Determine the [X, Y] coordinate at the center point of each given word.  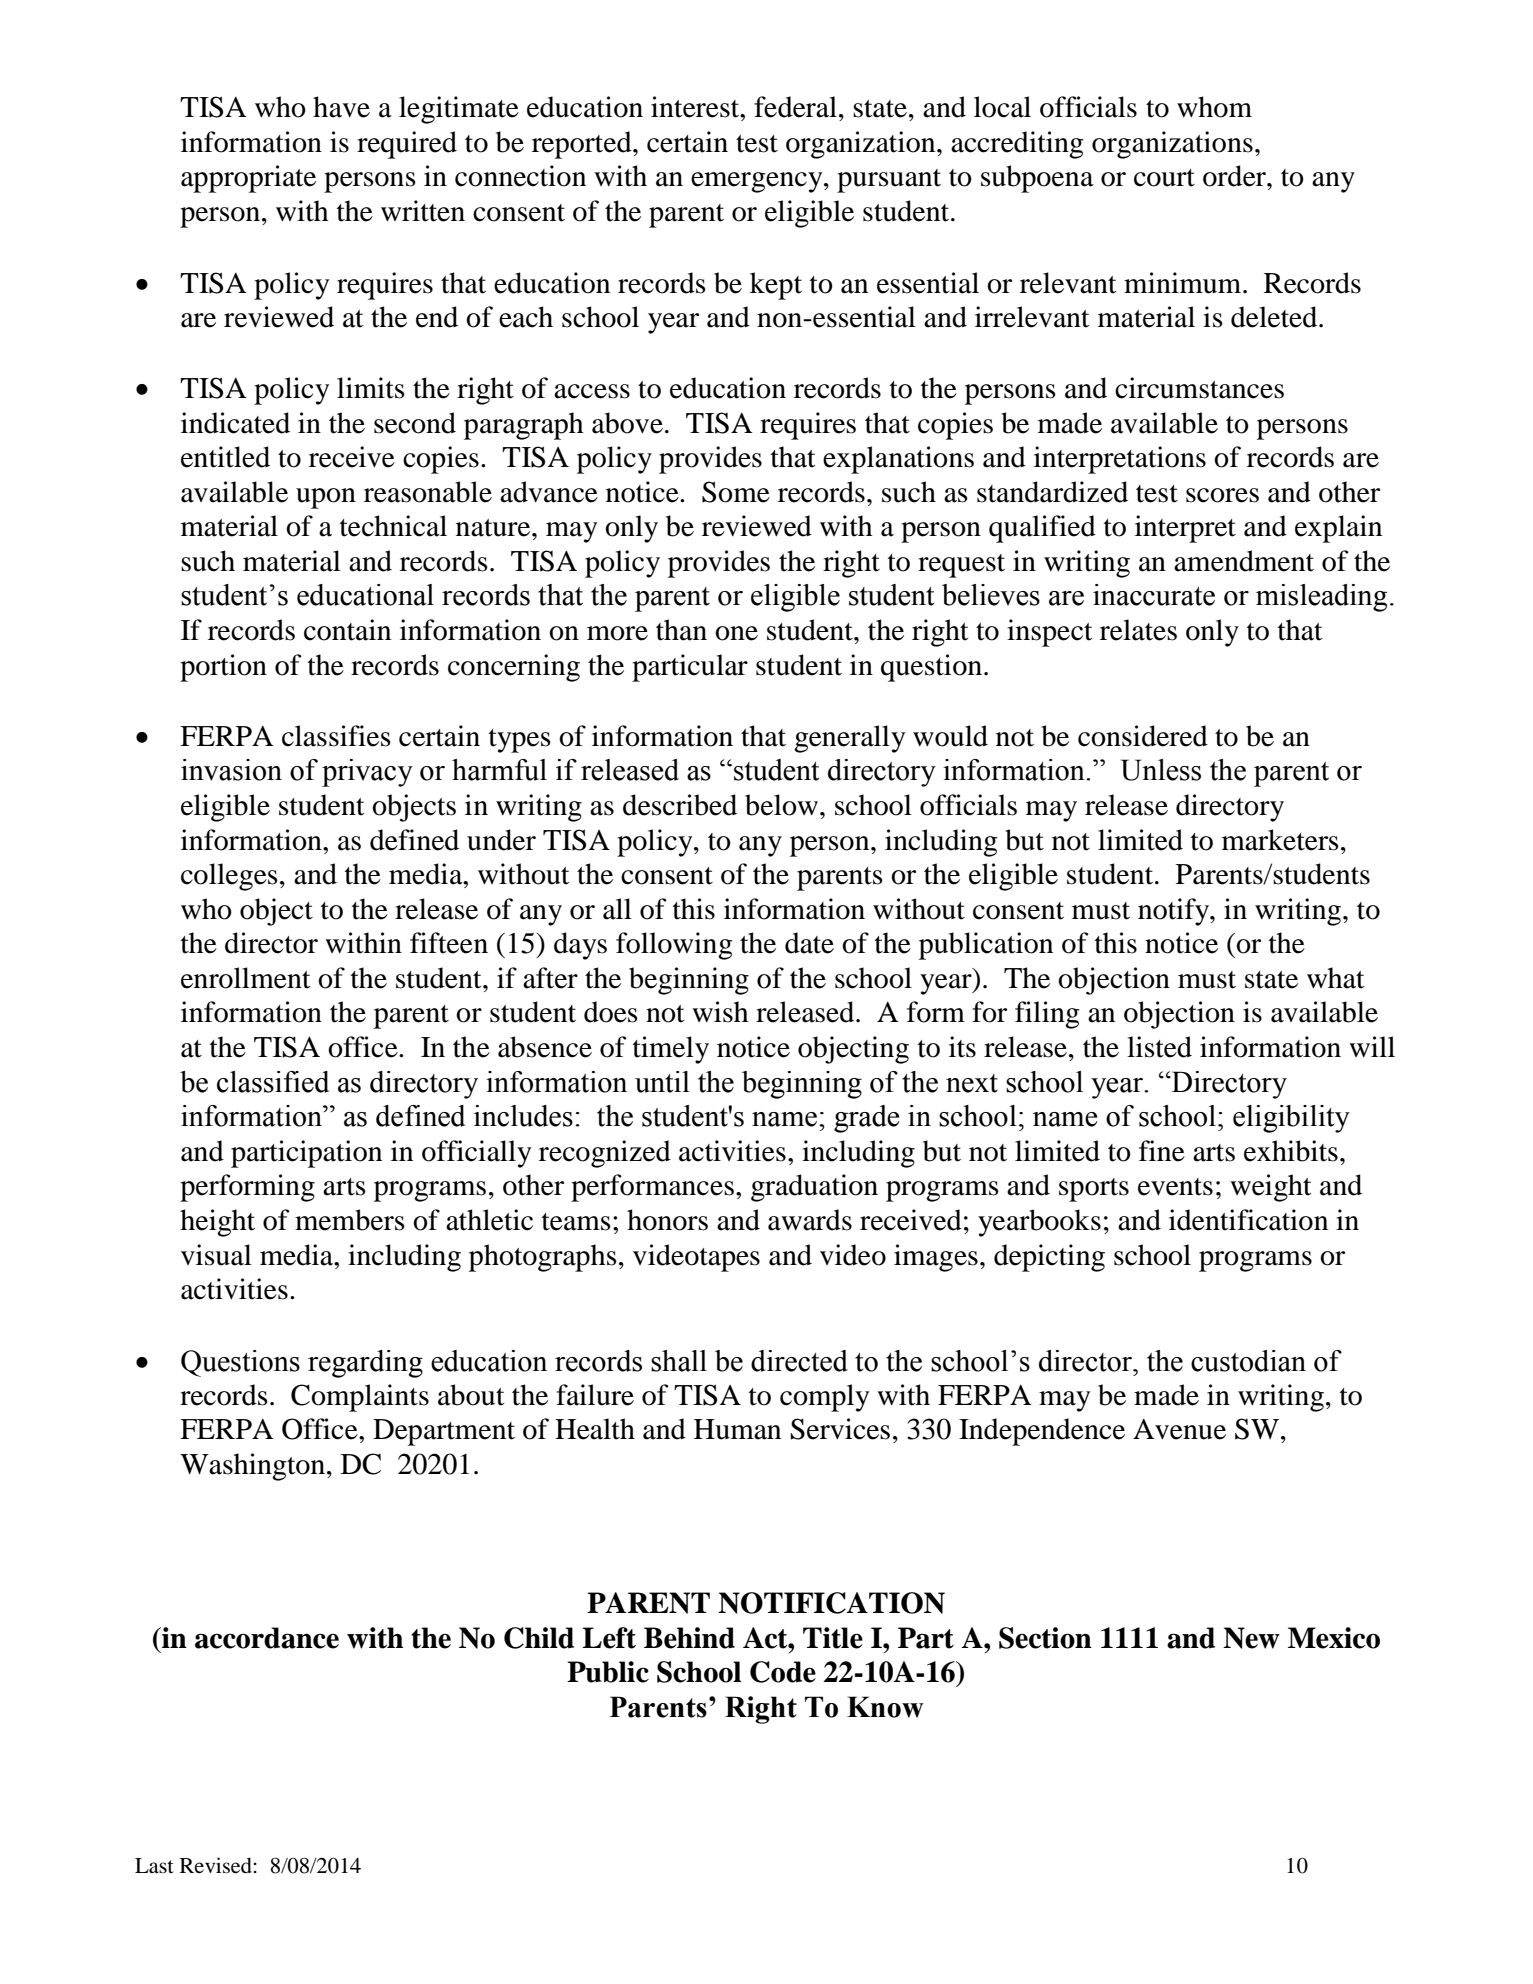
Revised [216, 1865]
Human [737, 1429]
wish [720, 1012]
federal [795, 107]
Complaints [360, 1398]
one [736, 633]
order [1235, 176]
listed [1159, 1047]
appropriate [248, 179]
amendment [1244, 561]
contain [347, 630]
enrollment [246, 978]
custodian [1248, 1361]
